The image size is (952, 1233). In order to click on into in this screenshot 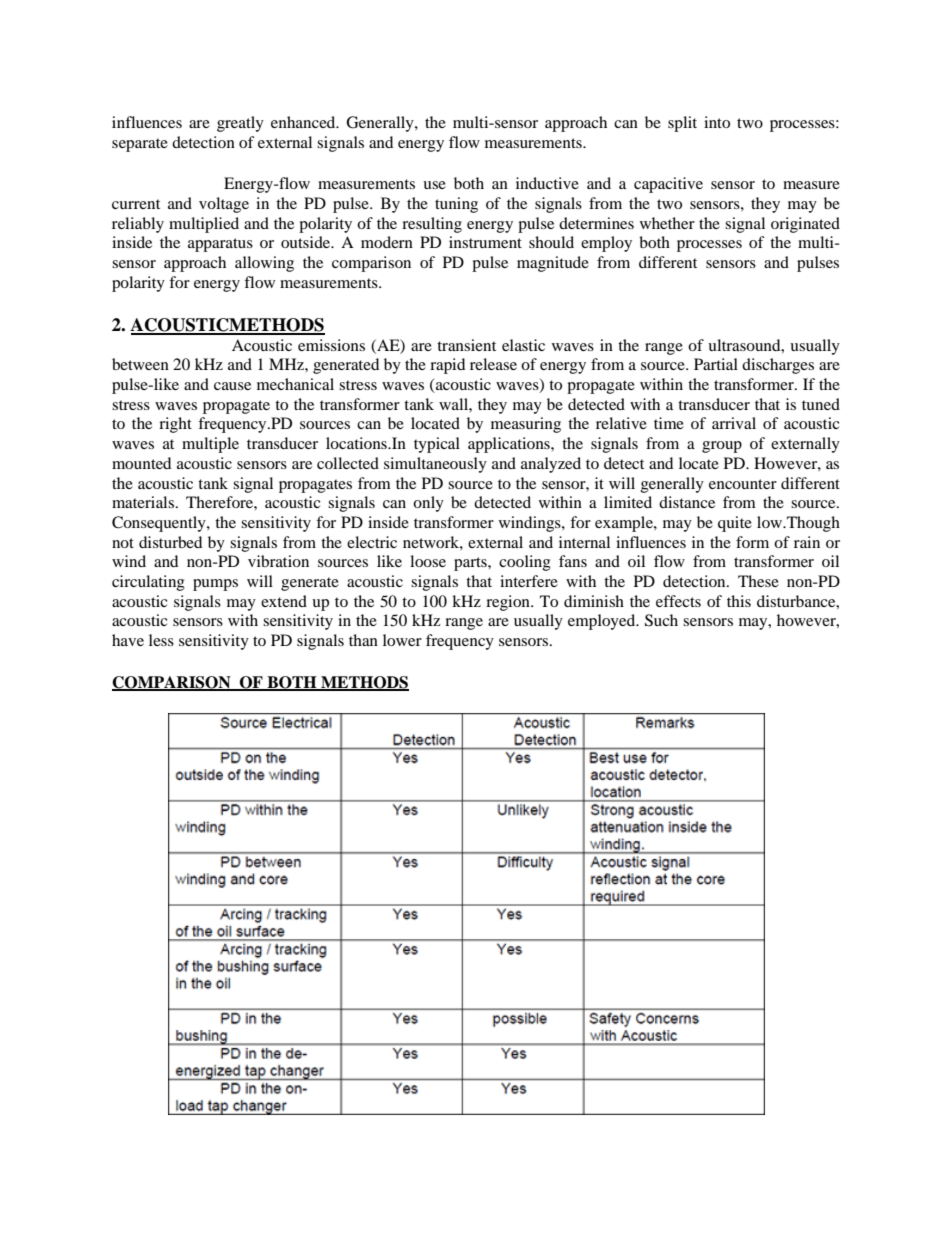, I will do `click(717, 122)`.
